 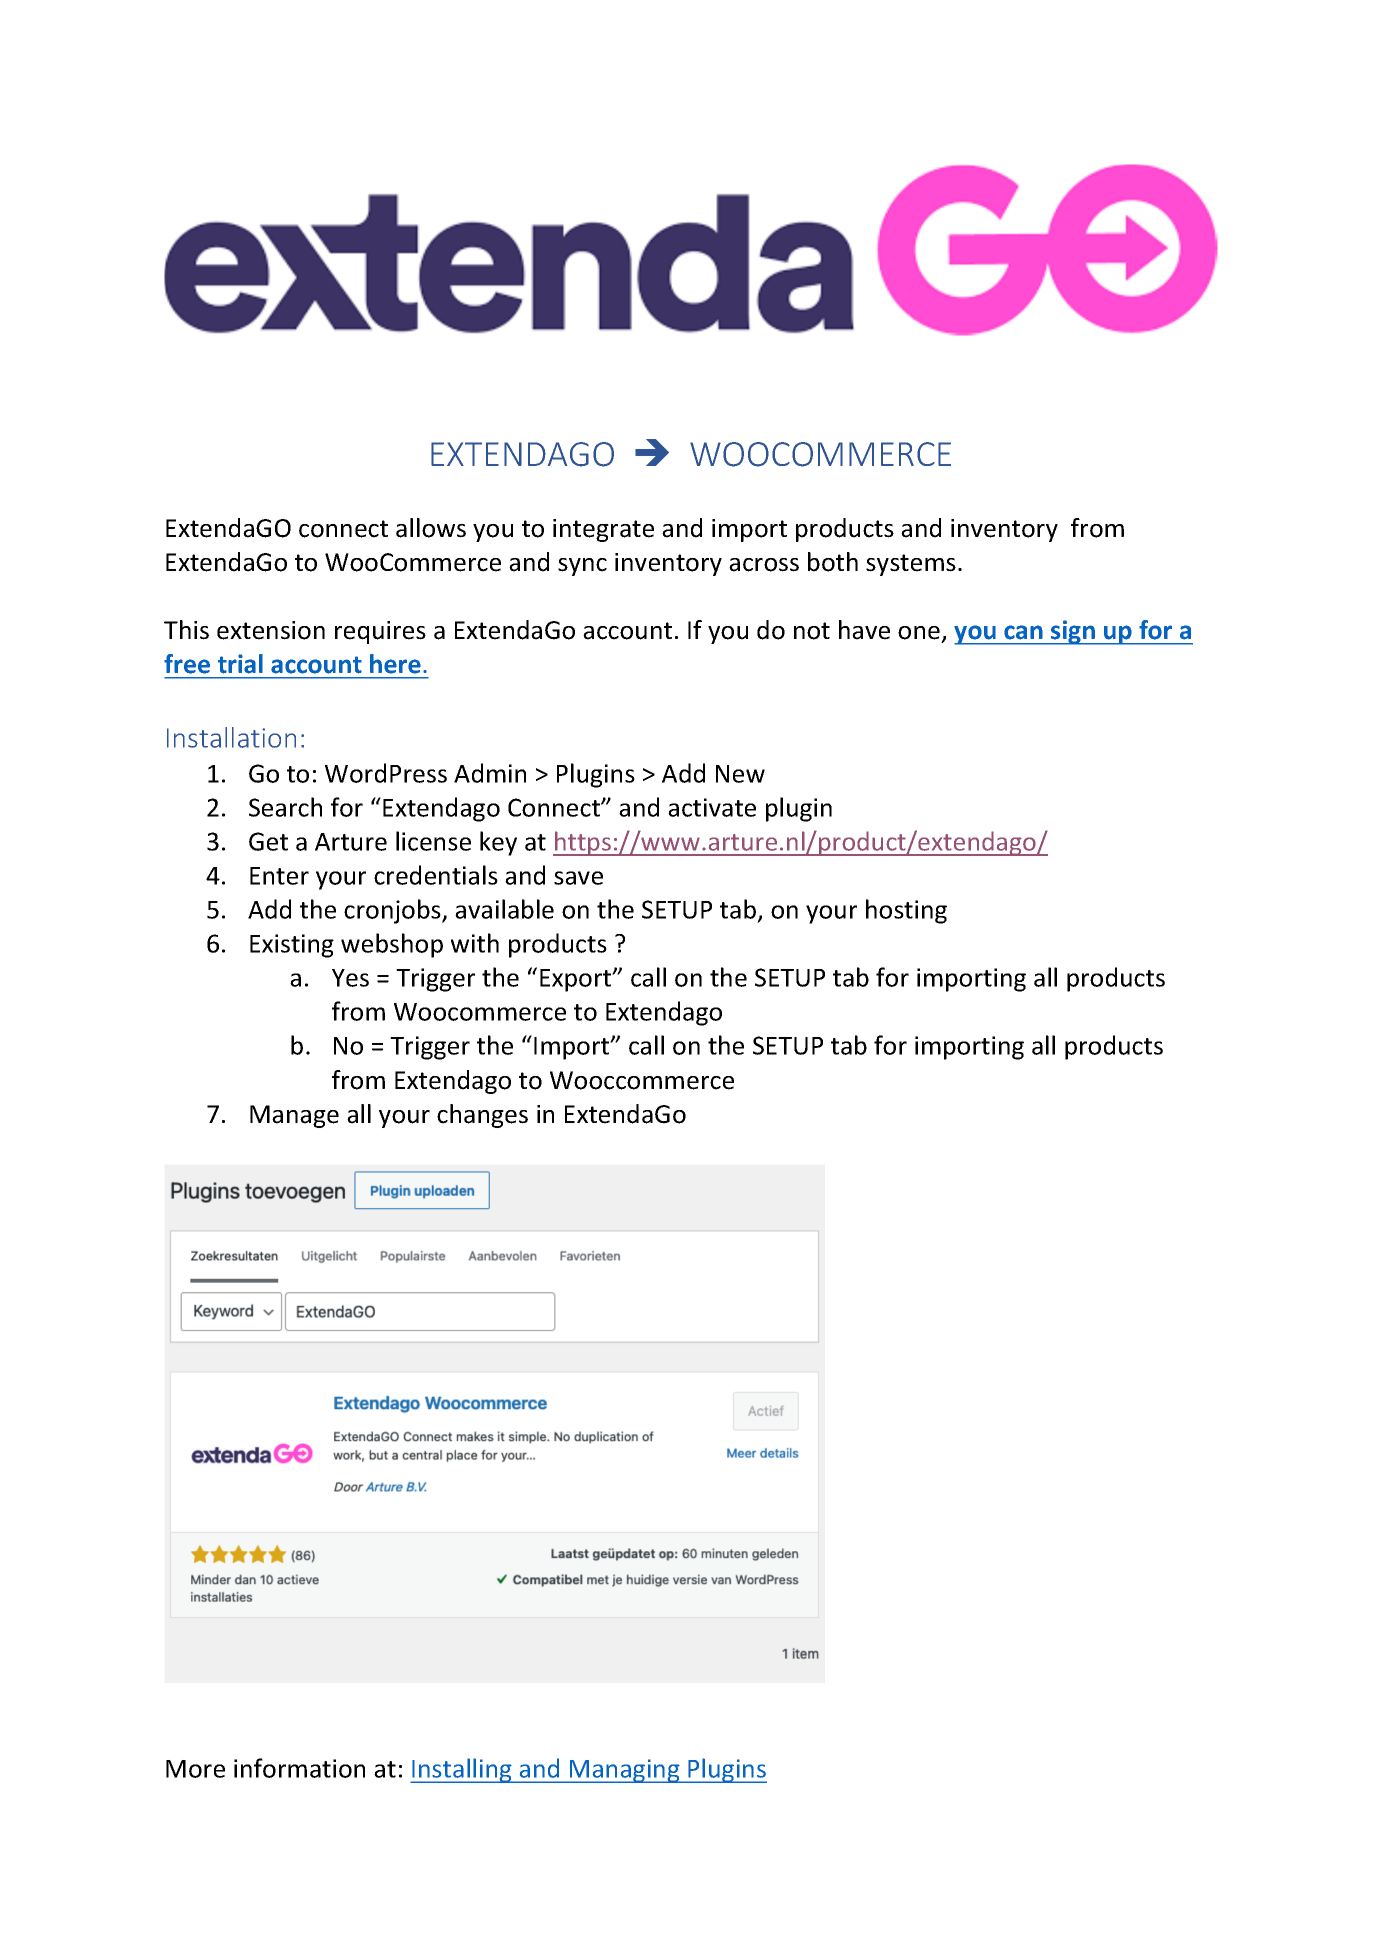 I want to click on Export, so click(x=577, y=980).
